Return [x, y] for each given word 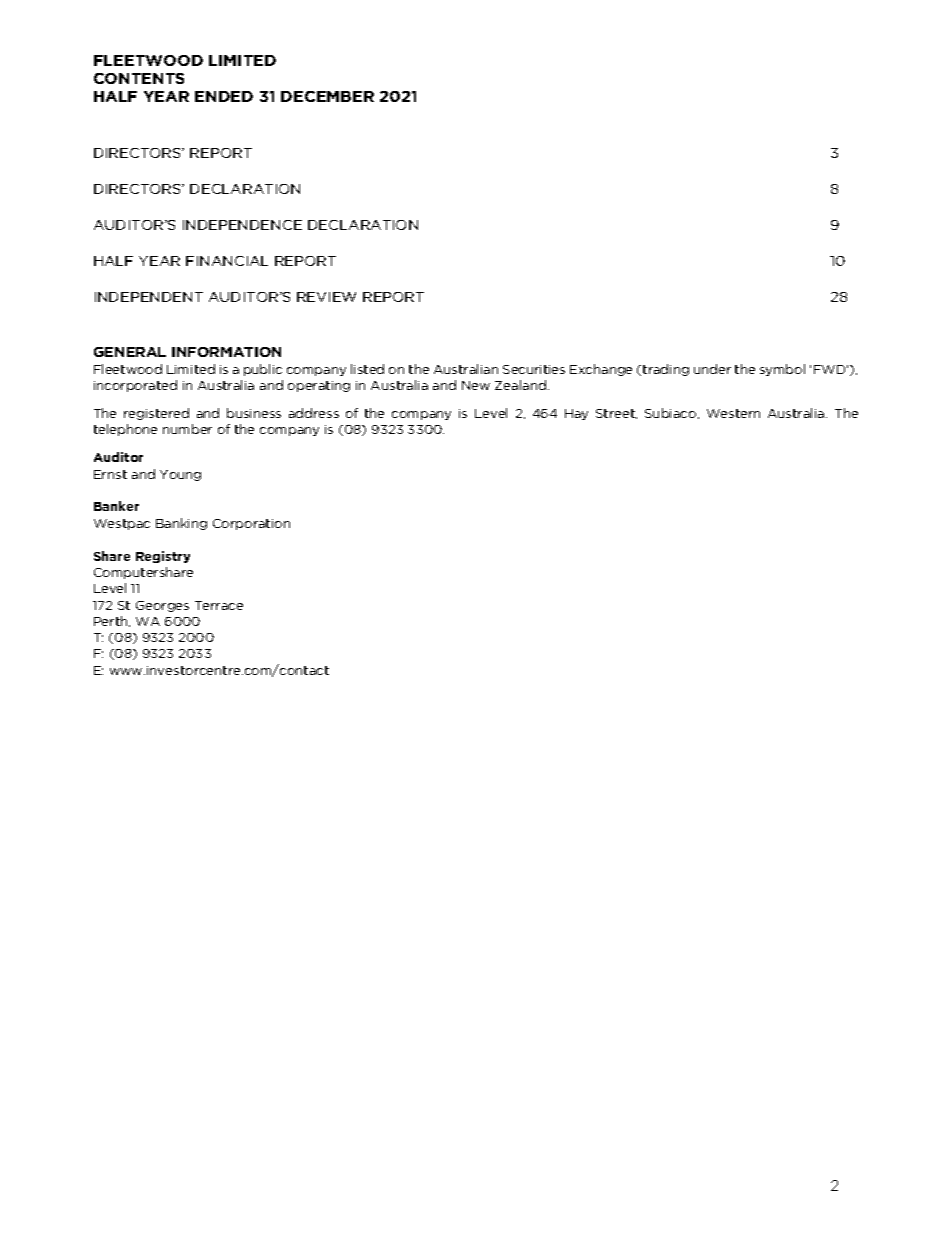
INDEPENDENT [149, 297]
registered [156, 414]
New [476, 385]
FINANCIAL [227, 261]
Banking [181, 524]
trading [666, 370]
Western [733, 413]
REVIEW [326, 297]
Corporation [251, 524]
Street [616, 414]
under [712, 369]
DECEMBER [327, 96]
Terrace [219, 605]
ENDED [224, 96]
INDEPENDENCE [242, 225]
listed [367, 369]
